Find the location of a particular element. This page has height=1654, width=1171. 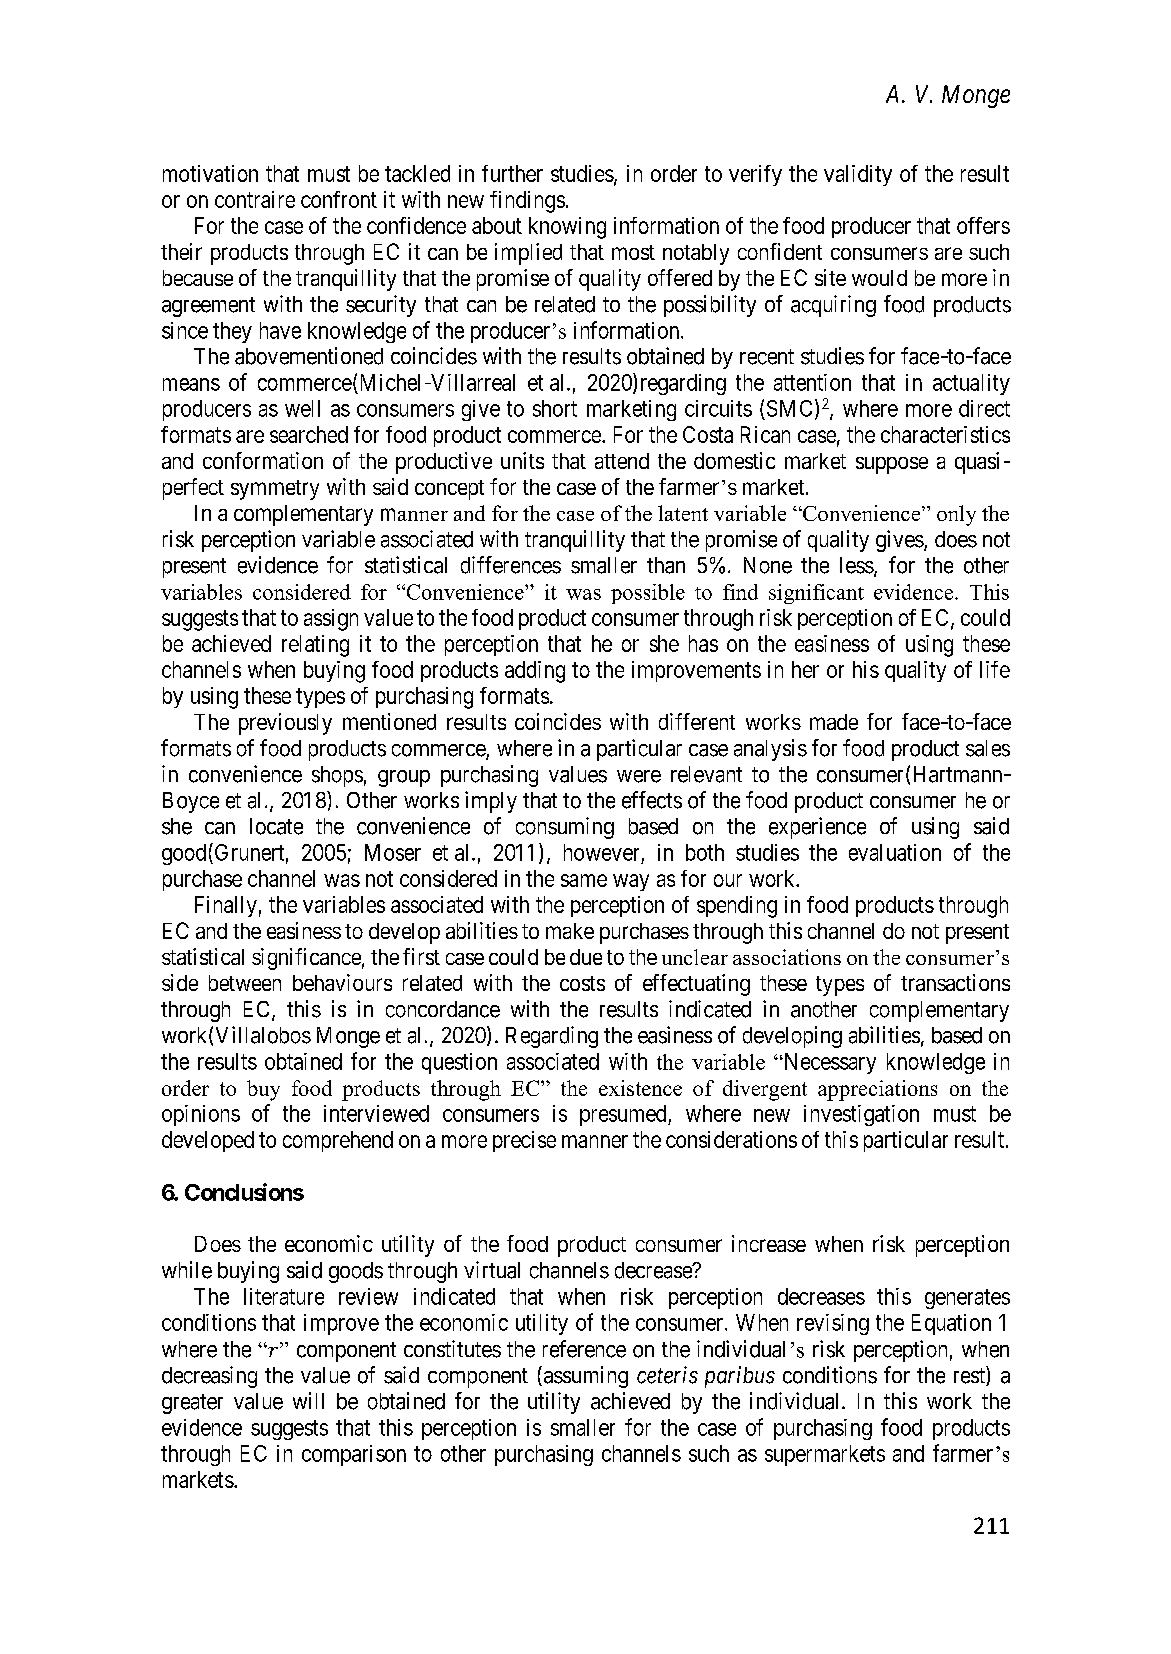

knowing is located at coordinates (567, 228).
